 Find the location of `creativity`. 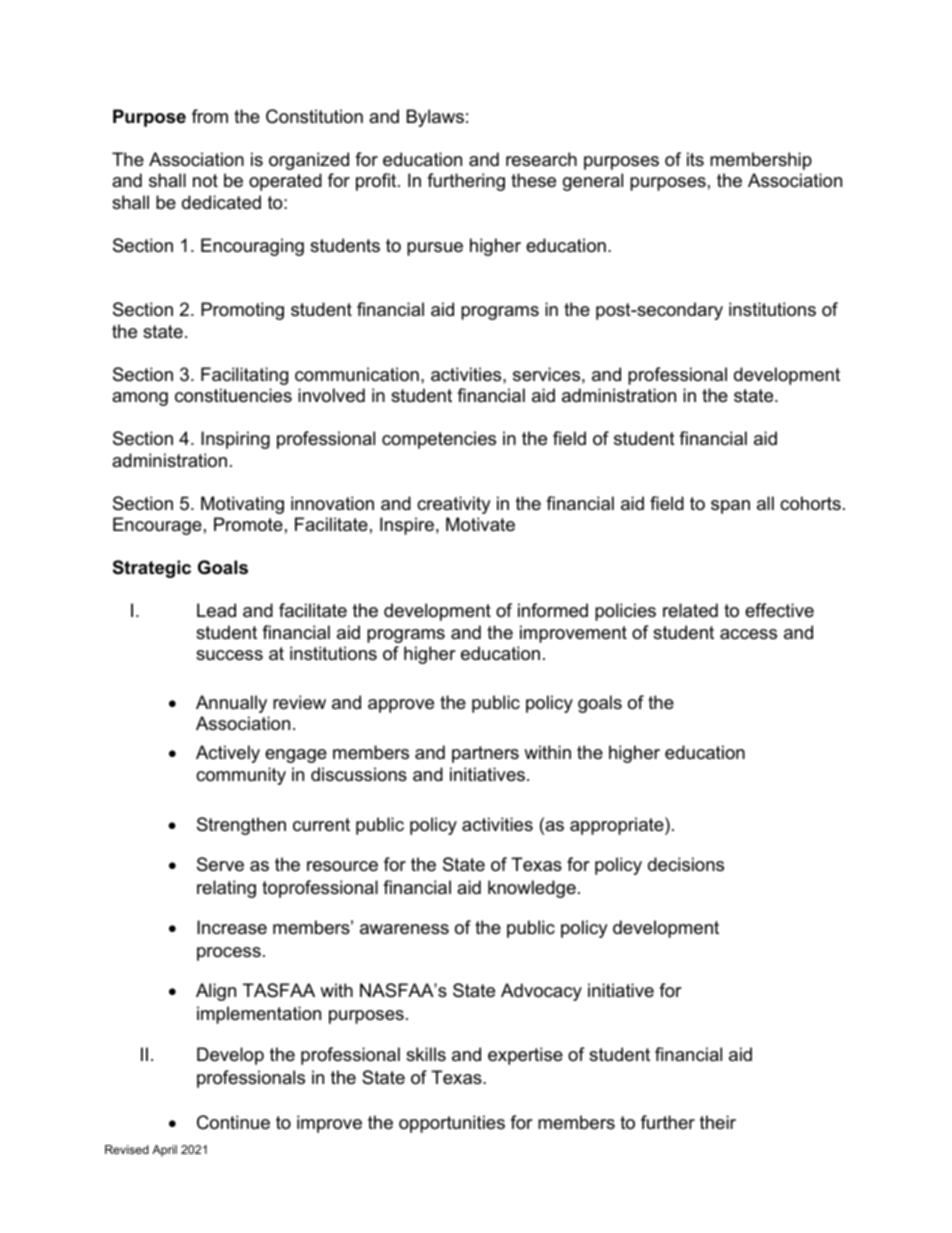

creativity is located at coordinates (454, 505).
